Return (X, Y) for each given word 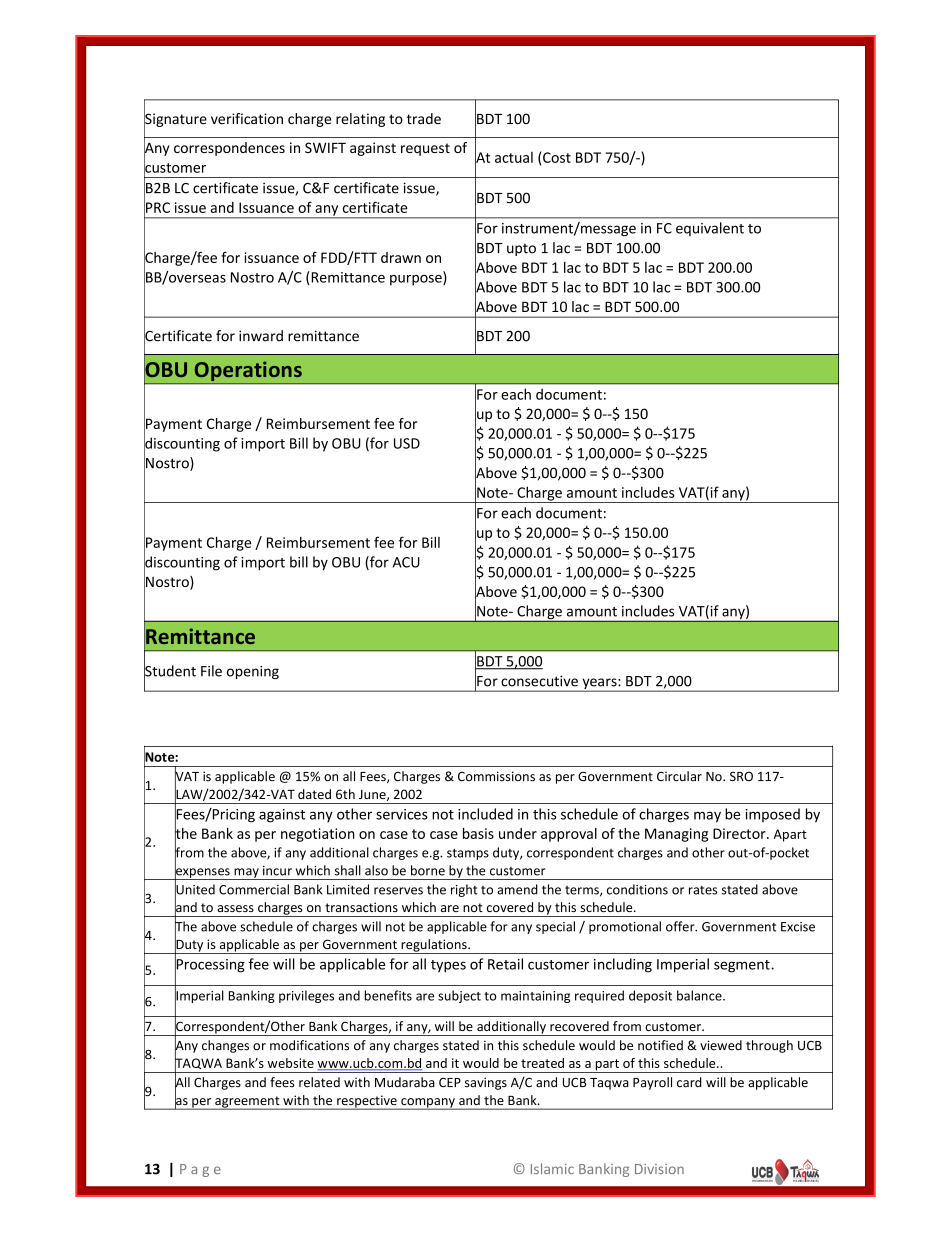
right (464, 890)
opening (253, 672)
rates (703, 890)
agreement (247, 1103)
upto (521, 250)
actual (514, 157)
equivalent (710, 229)
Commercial (254, 889)
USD (407, 443)
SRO (741, 776)
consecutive (539, 681)
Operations (248, 372)
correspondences (229, 149)
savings (486, 1083)
